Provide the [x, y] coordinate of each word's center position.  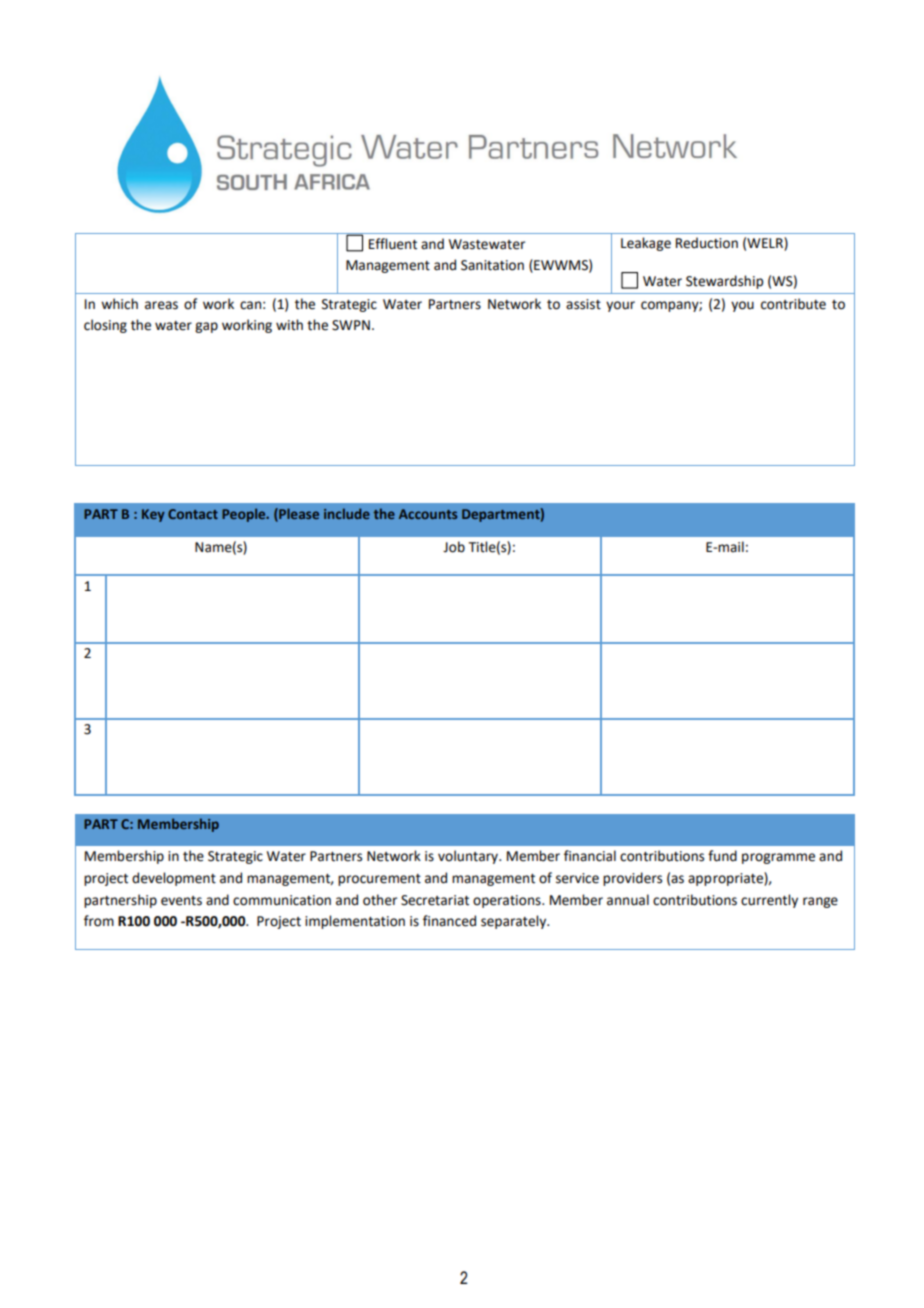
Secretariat [435, 900]
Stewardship [724, 282]
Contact [193, 514]
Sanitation [492, 265]
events [181, 901]
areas [161, 305]
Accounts [428, 514]
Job [454, 547]
